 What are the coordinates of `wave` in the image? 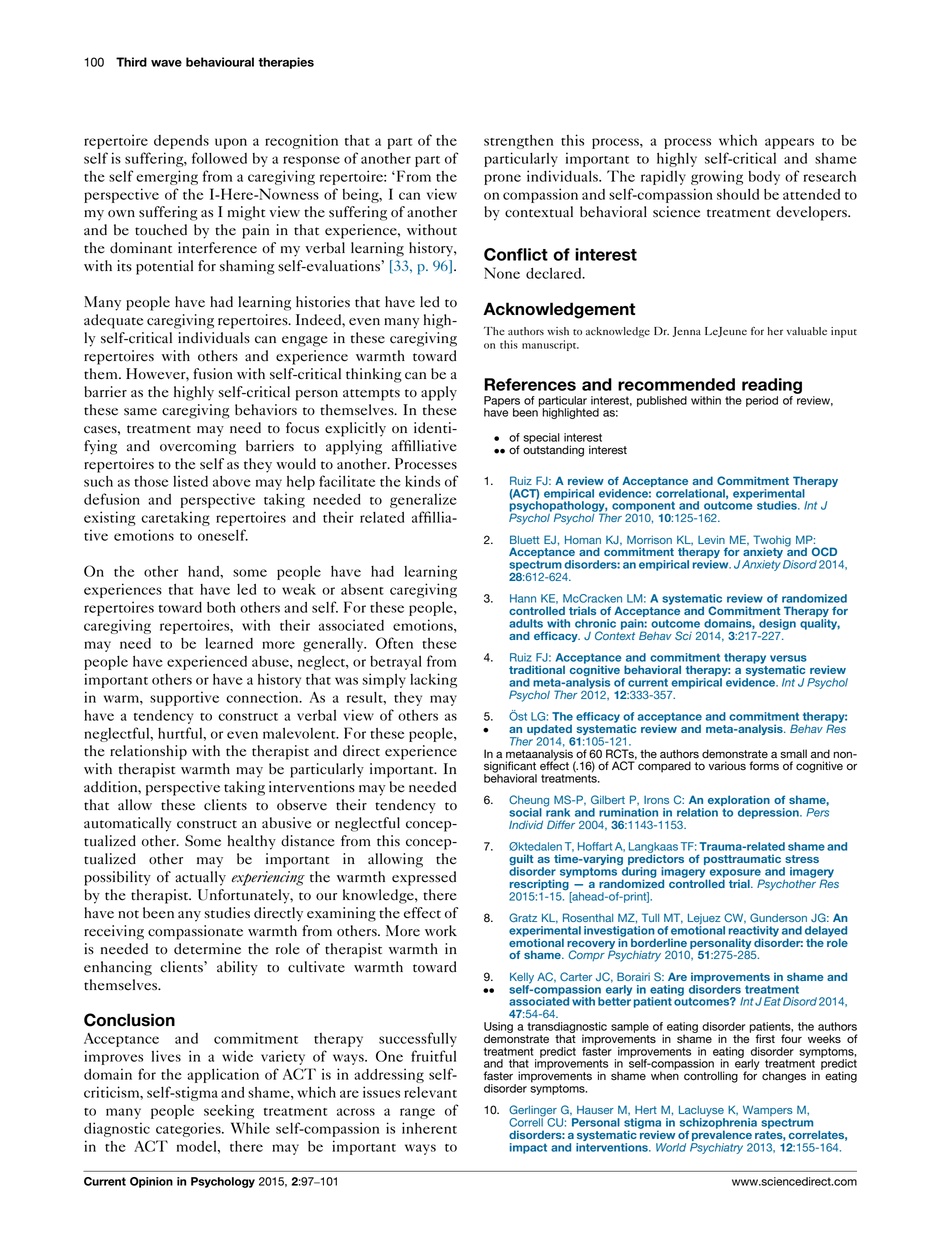 It's located at (166, 63).
